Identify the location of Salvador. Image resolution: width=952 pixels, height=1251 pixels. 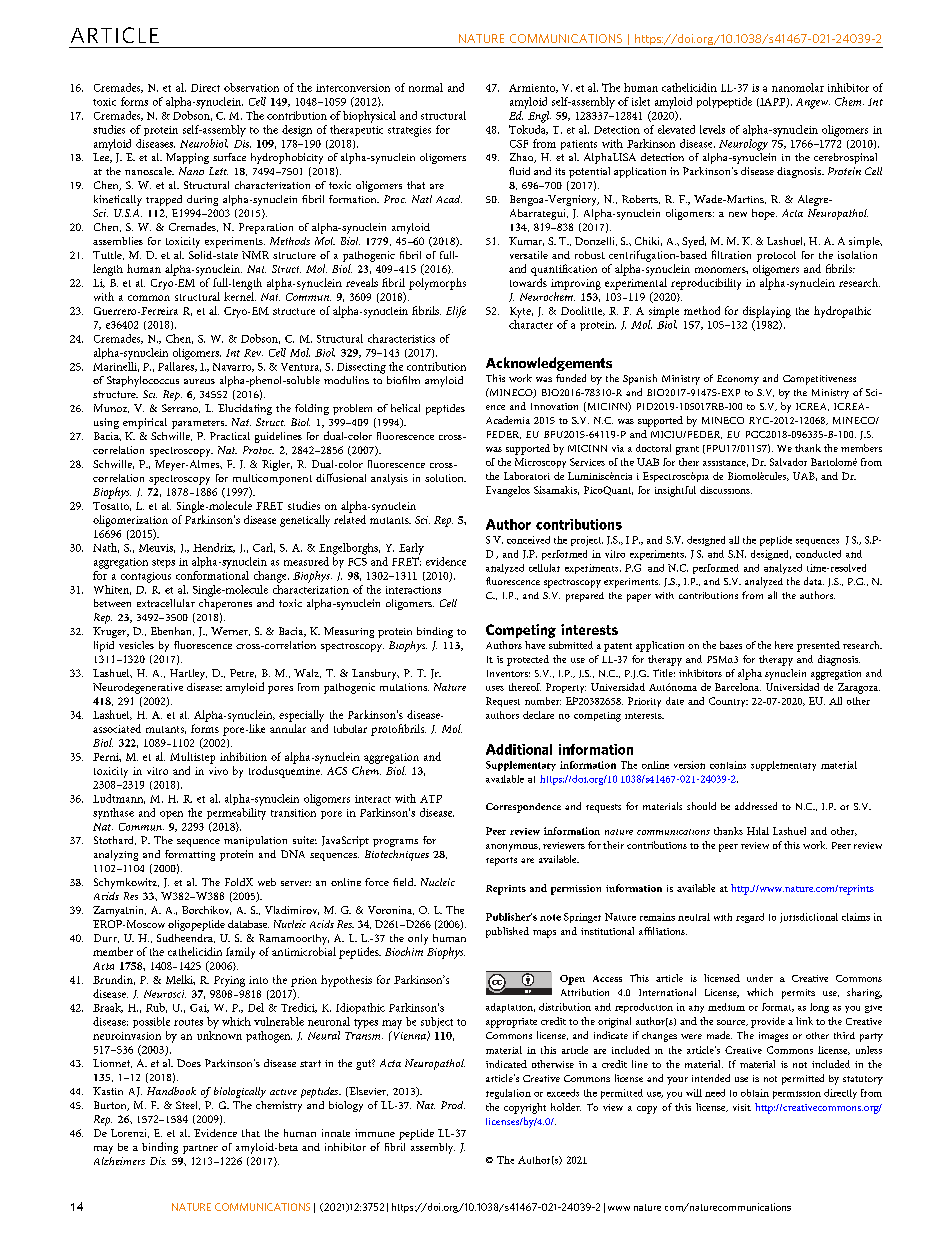
(788, 462).
